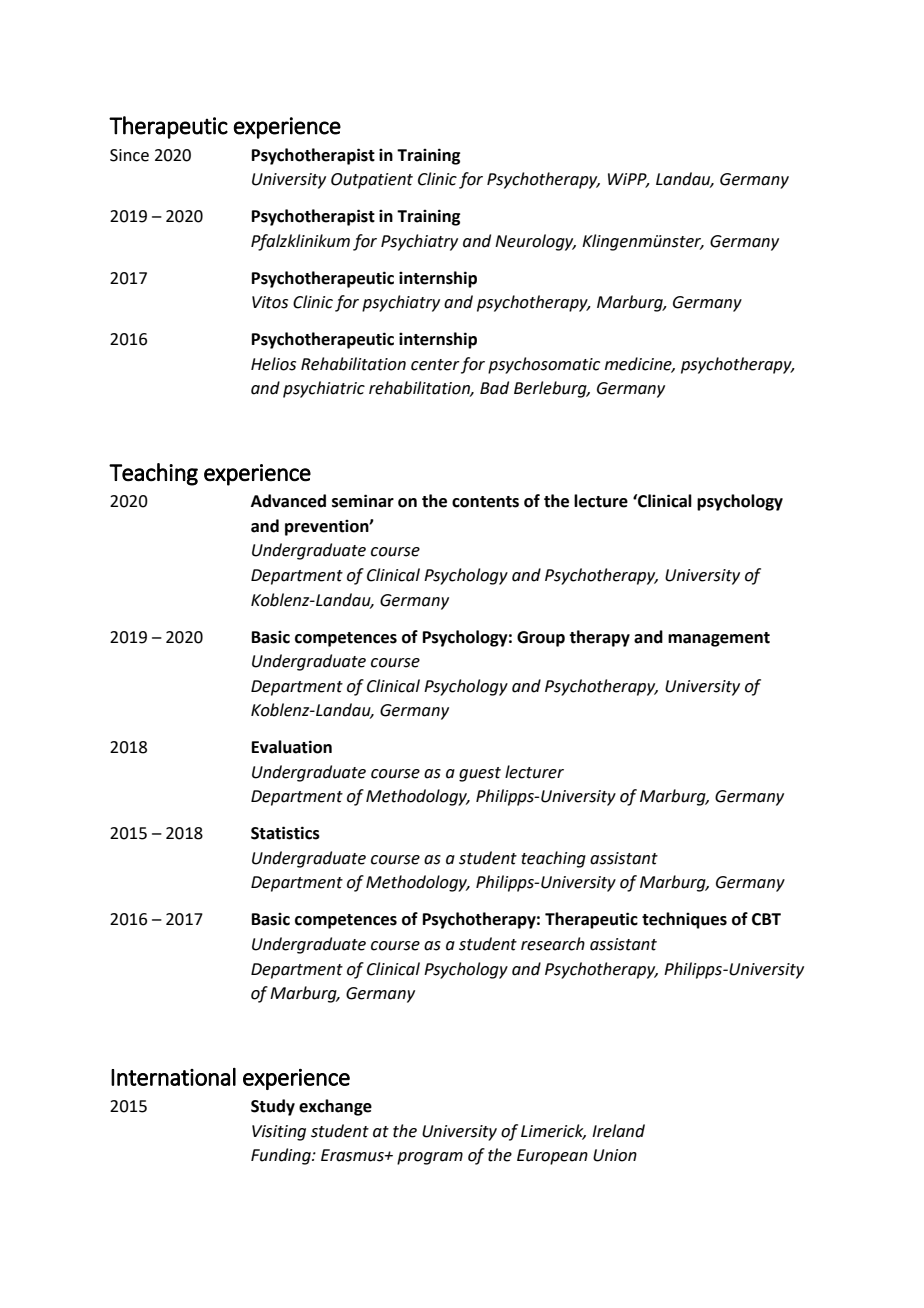  Describe the element at coordinates (541, 639) in the screenshot. I see `Group` at that location.
